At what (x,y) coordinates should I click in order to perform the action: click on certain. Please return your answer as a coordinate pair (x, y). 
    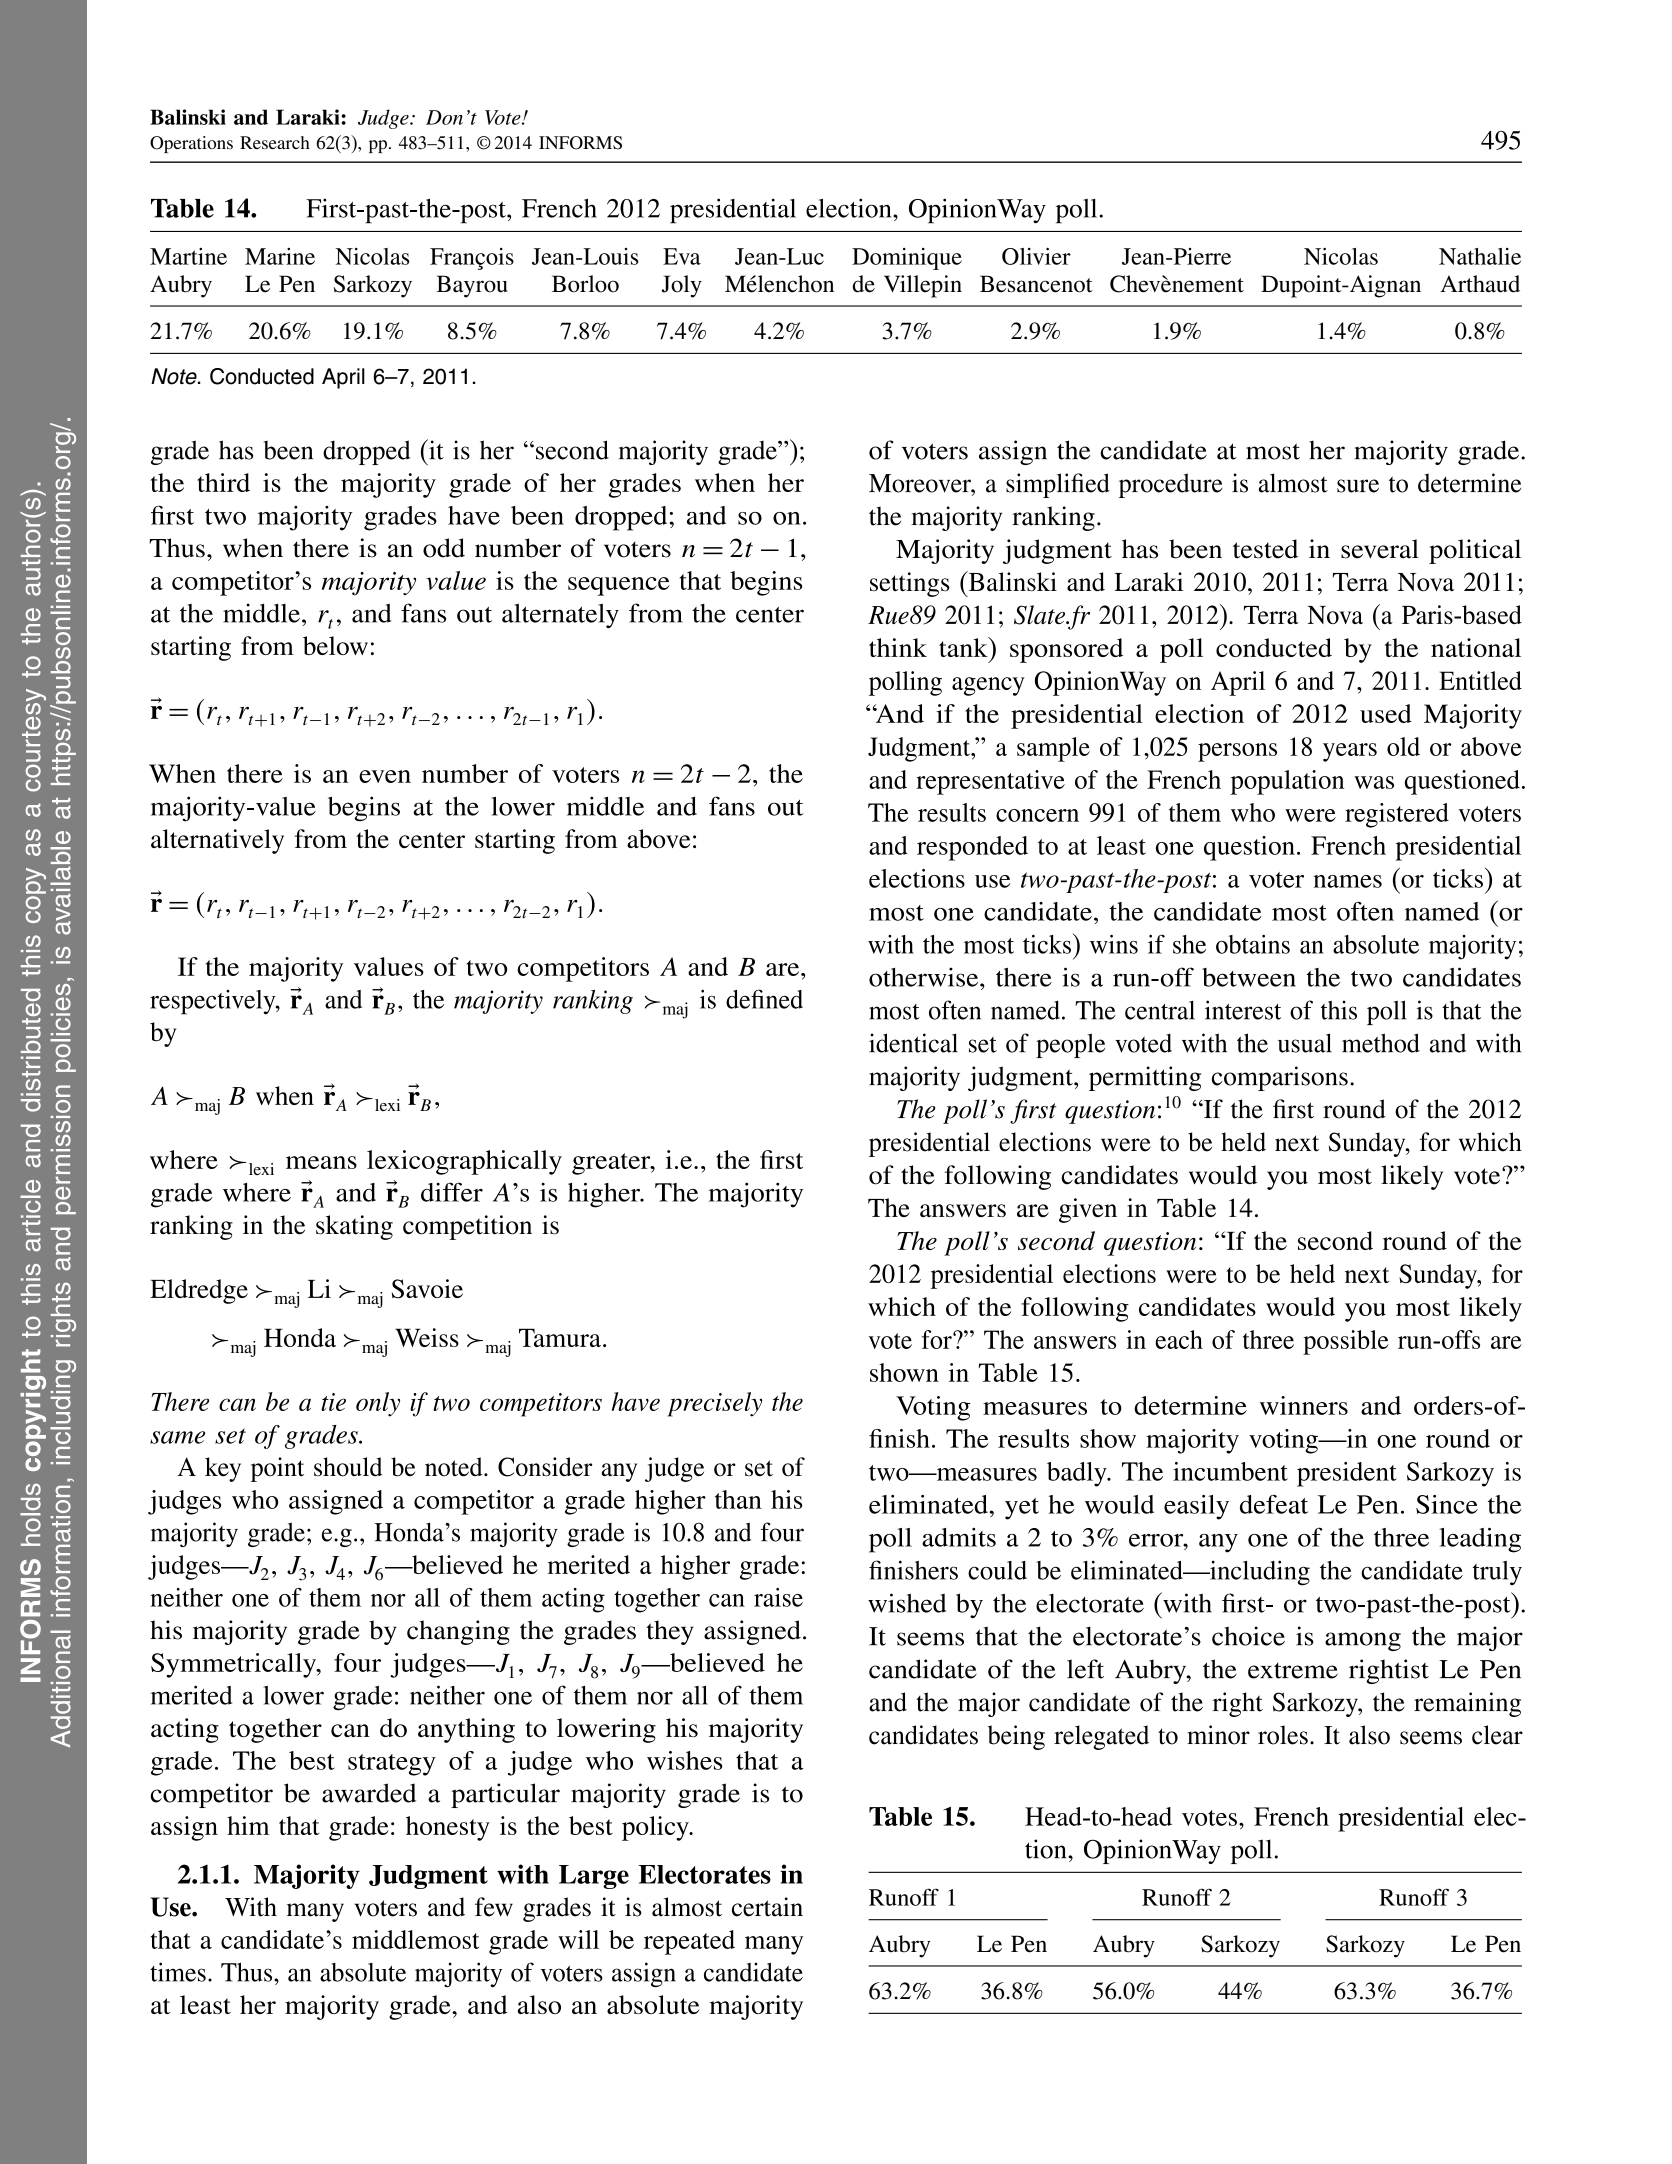
    Looking at the image, I should click on (767, 1907).
